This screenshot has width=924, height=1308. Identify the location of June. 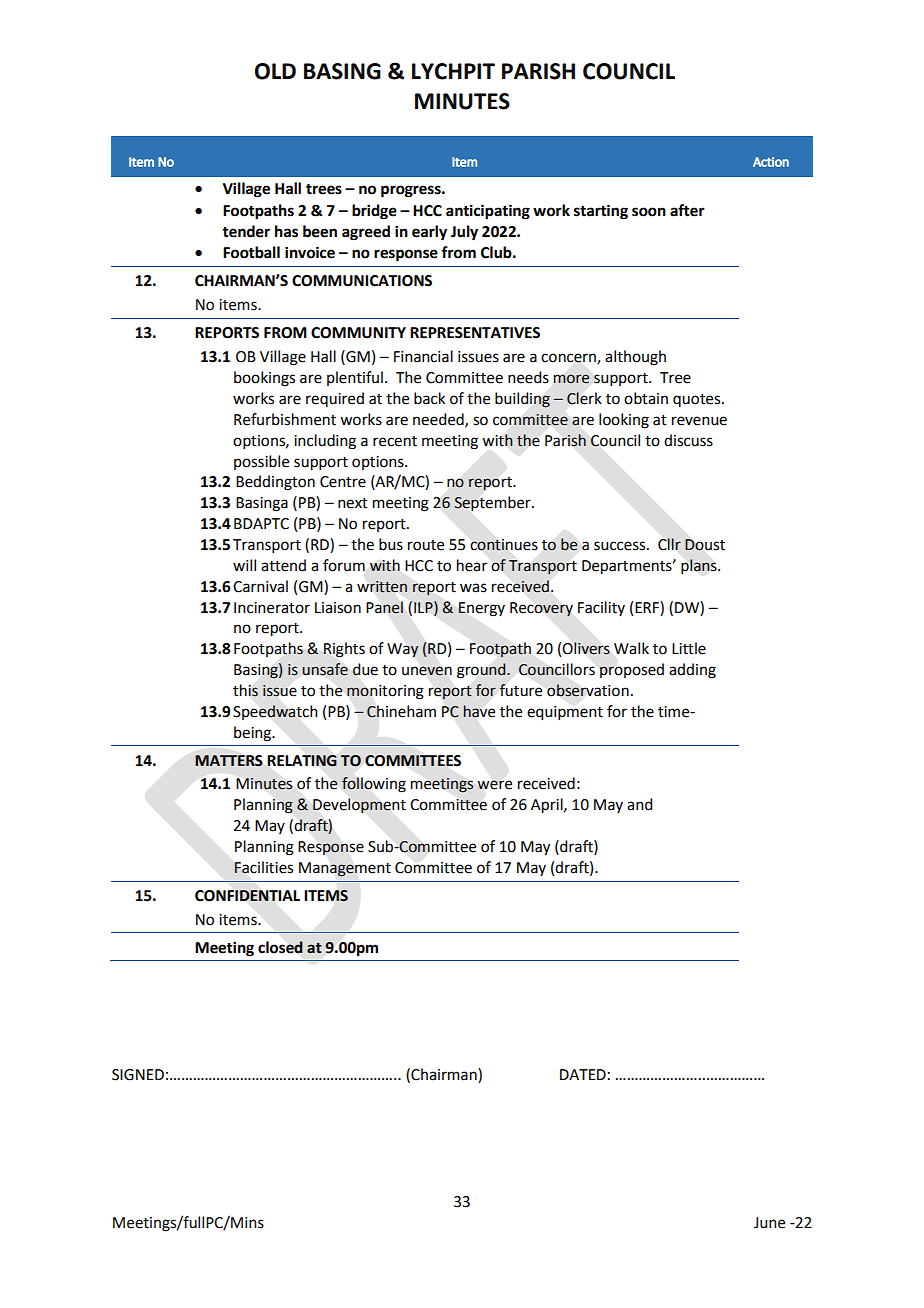
(769, 1223).
